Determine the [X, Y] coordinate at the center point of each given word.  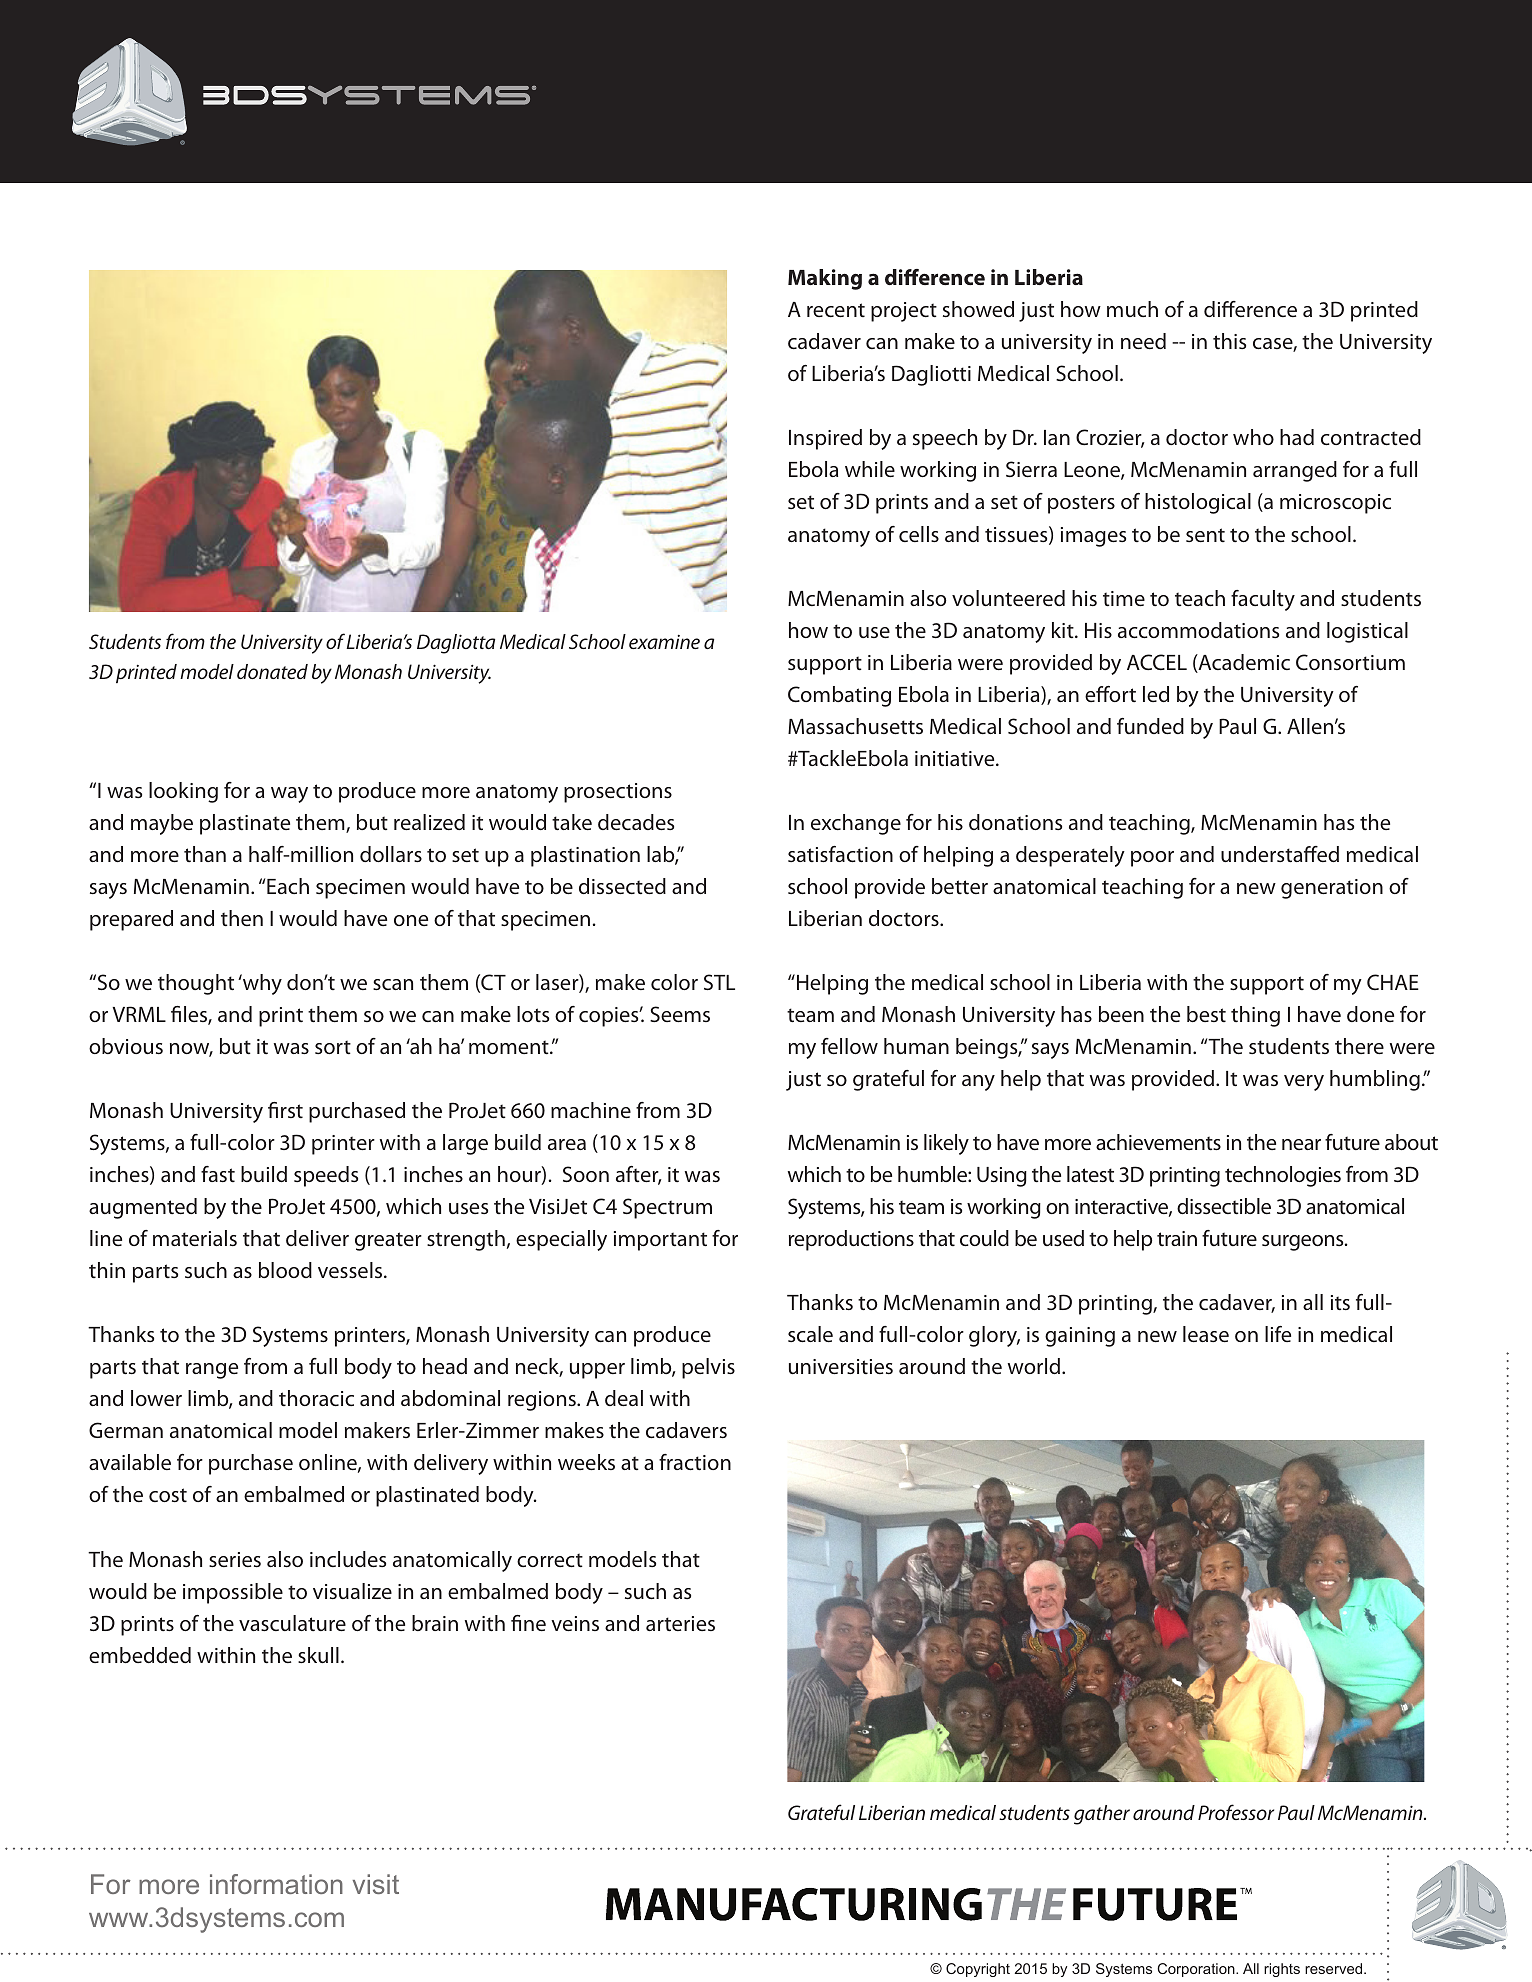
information [276, 1884]
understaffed [1280, 854]
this [1229, 341]
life [1278, 1334]
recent [836, 310]
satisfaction [840, 854]
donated [272, 671]
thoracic [316, 1398]
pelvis [708, 1368]
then [242, 918]
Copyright [978, 1970]
